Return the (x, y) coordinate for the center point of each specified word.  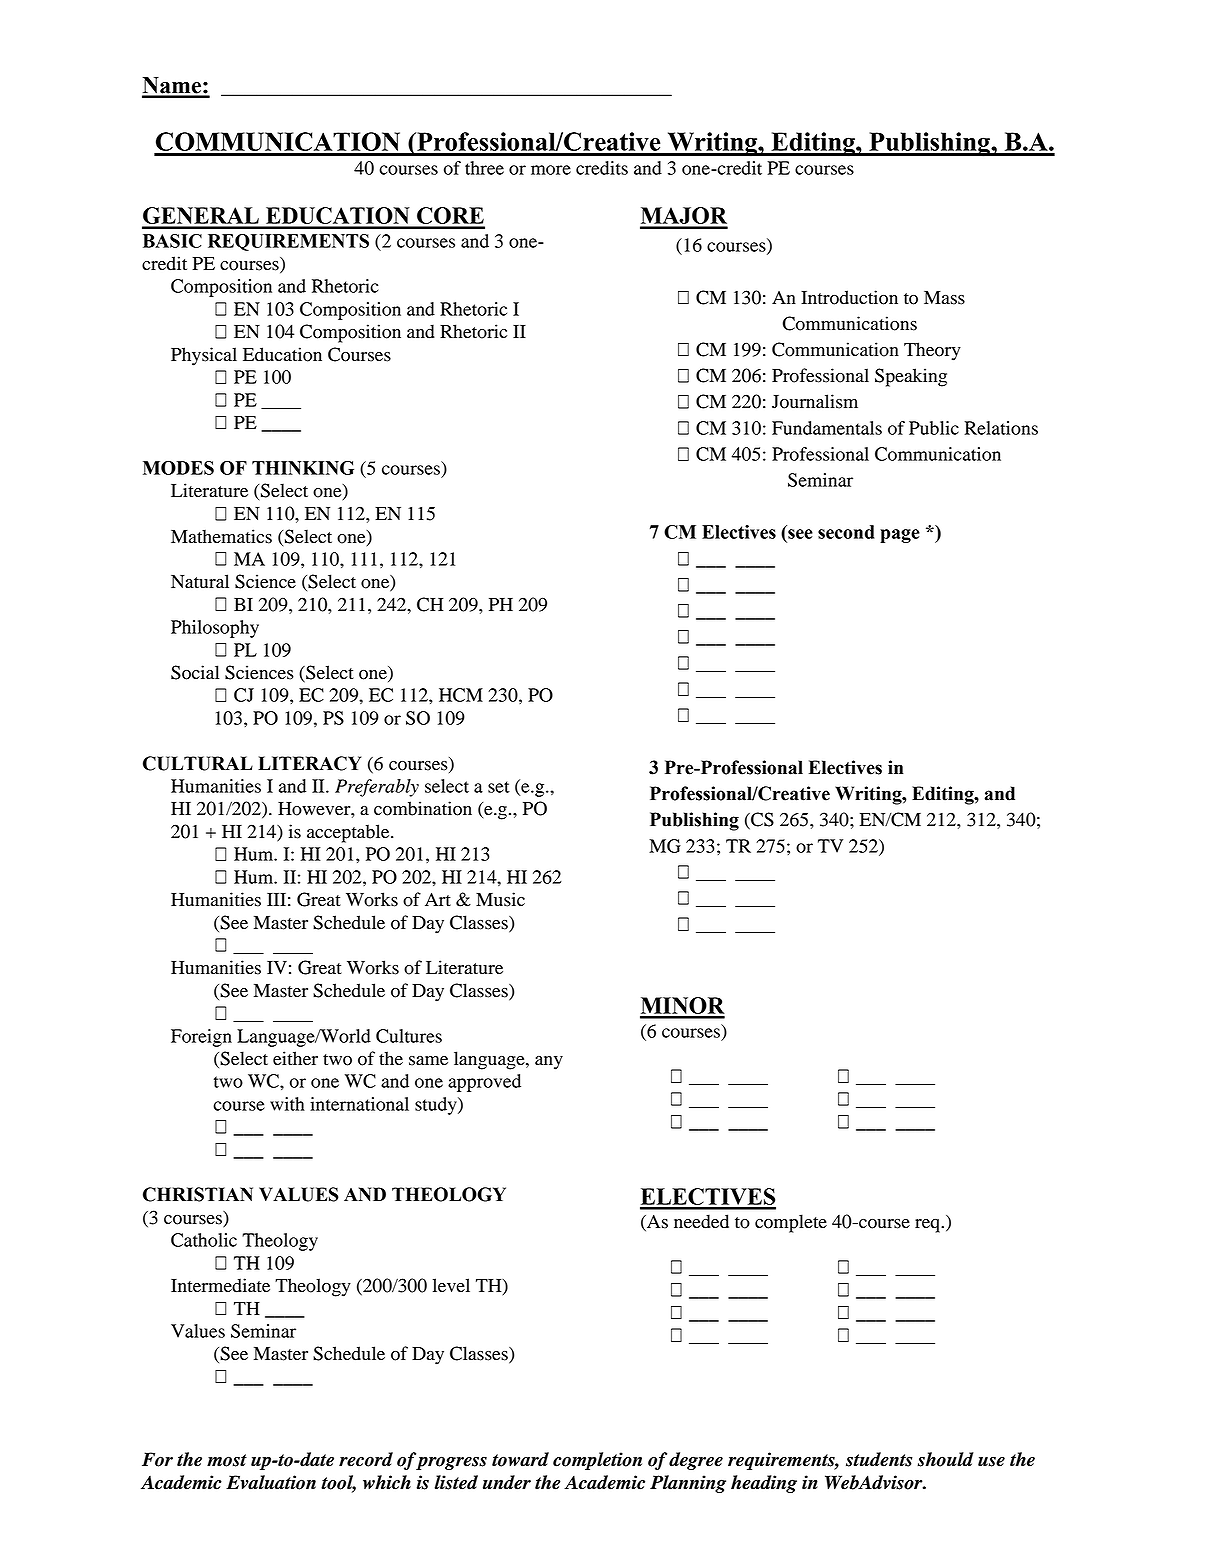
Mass (944, 298)
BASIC (172, 241)
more (551, 170)
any (549, 1063)
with (287, 1104)
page (900, 536)
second (846, 532)
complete (791, 1223)
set (499, 787)
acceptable (349, 833)
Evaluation (271, 1482)
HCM (461, 695)
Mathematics (221, 536)
